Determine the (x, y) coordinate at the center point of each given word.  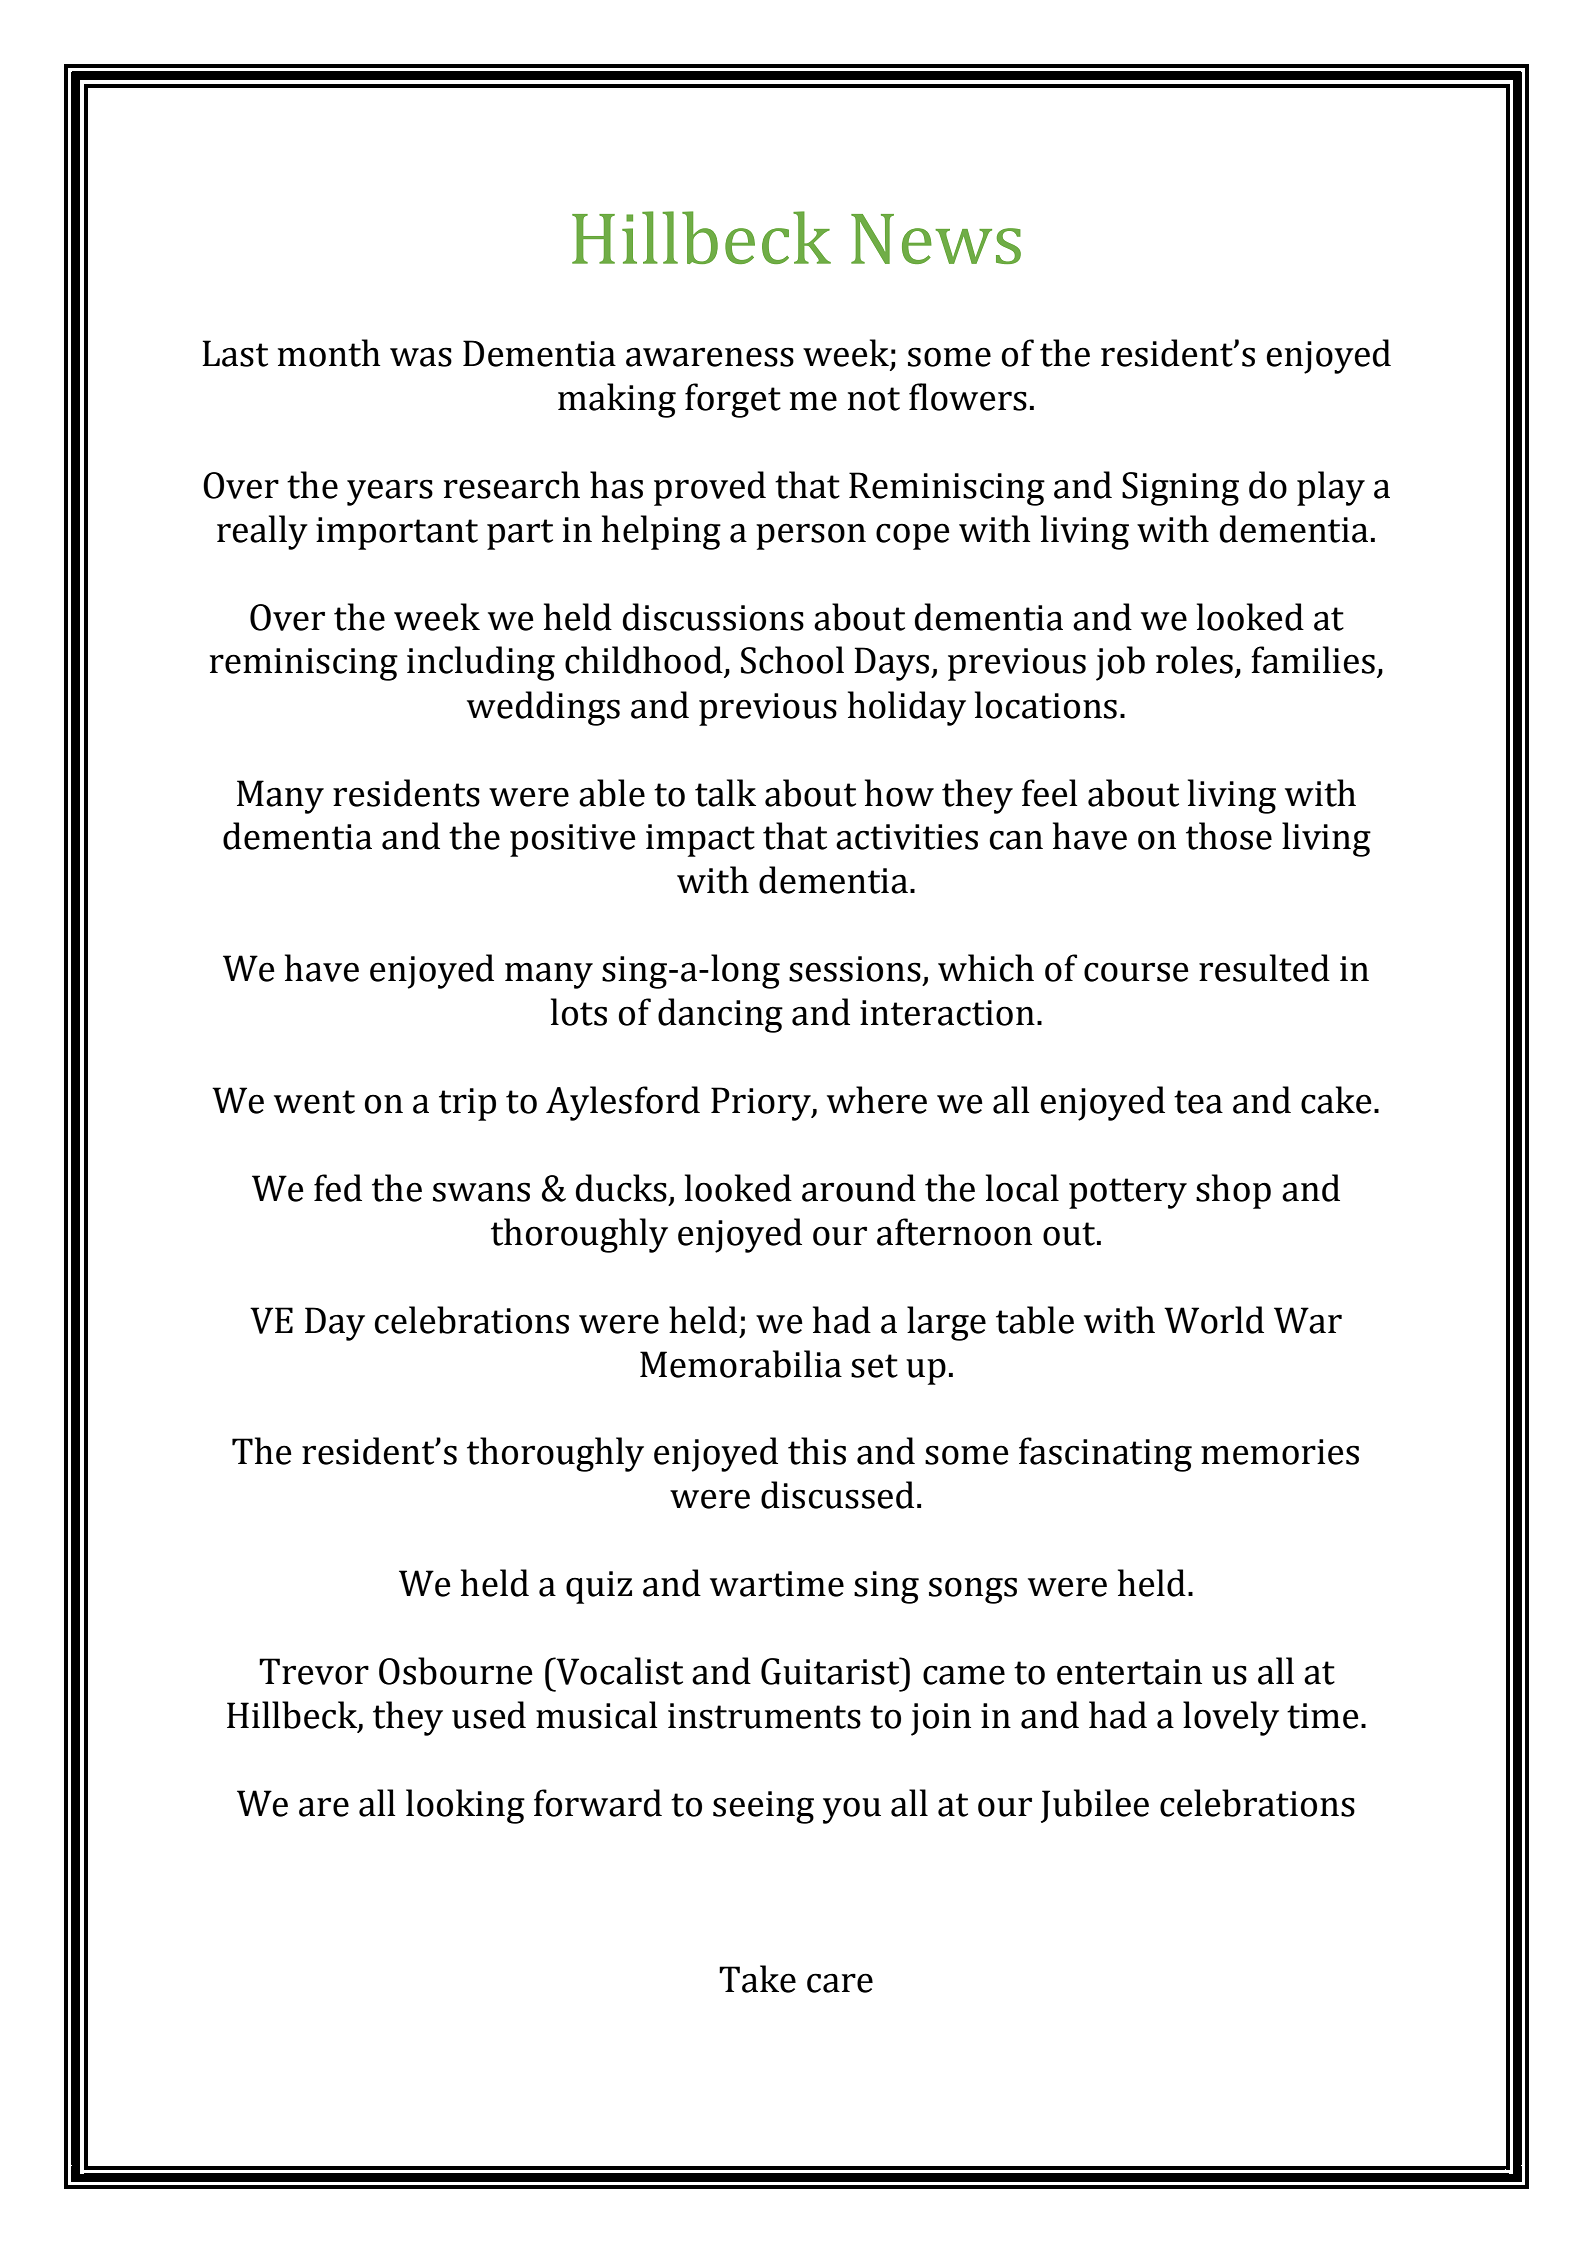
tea (1198, 1102)
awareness (710, 357)
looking (465, 1806)
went (314, 1102)
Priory (762, 1104)
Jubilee (1095, 1806)
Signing (1180, 489)
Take (757, 1979)
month (329, 353)
